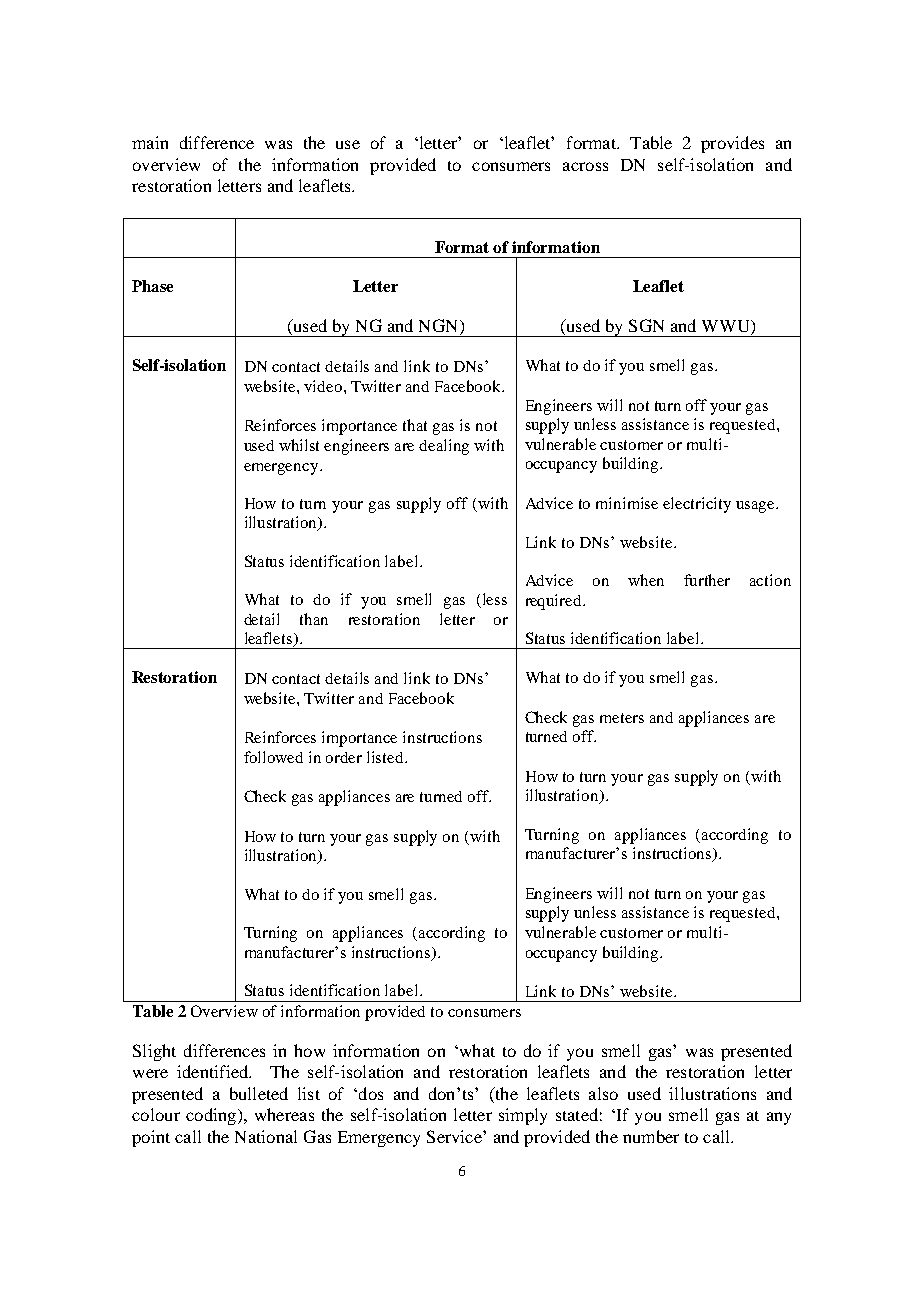 This image has width=924, height=1308. Describe the element at coordinates (555, 602) in the image. I see `required` at that location.
